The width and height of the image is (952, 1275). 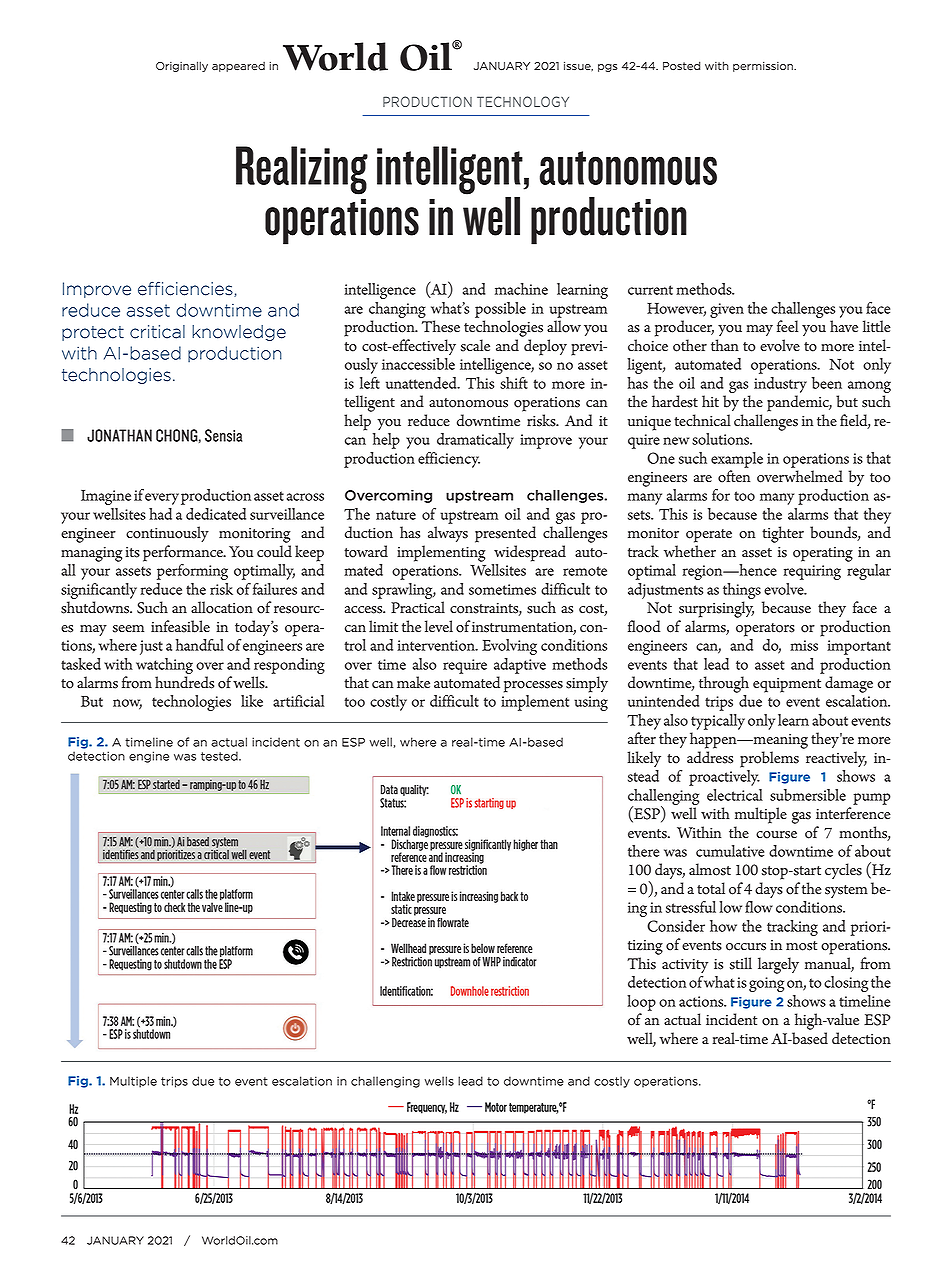 I want to click on tested, so click(x=220, y=756).
